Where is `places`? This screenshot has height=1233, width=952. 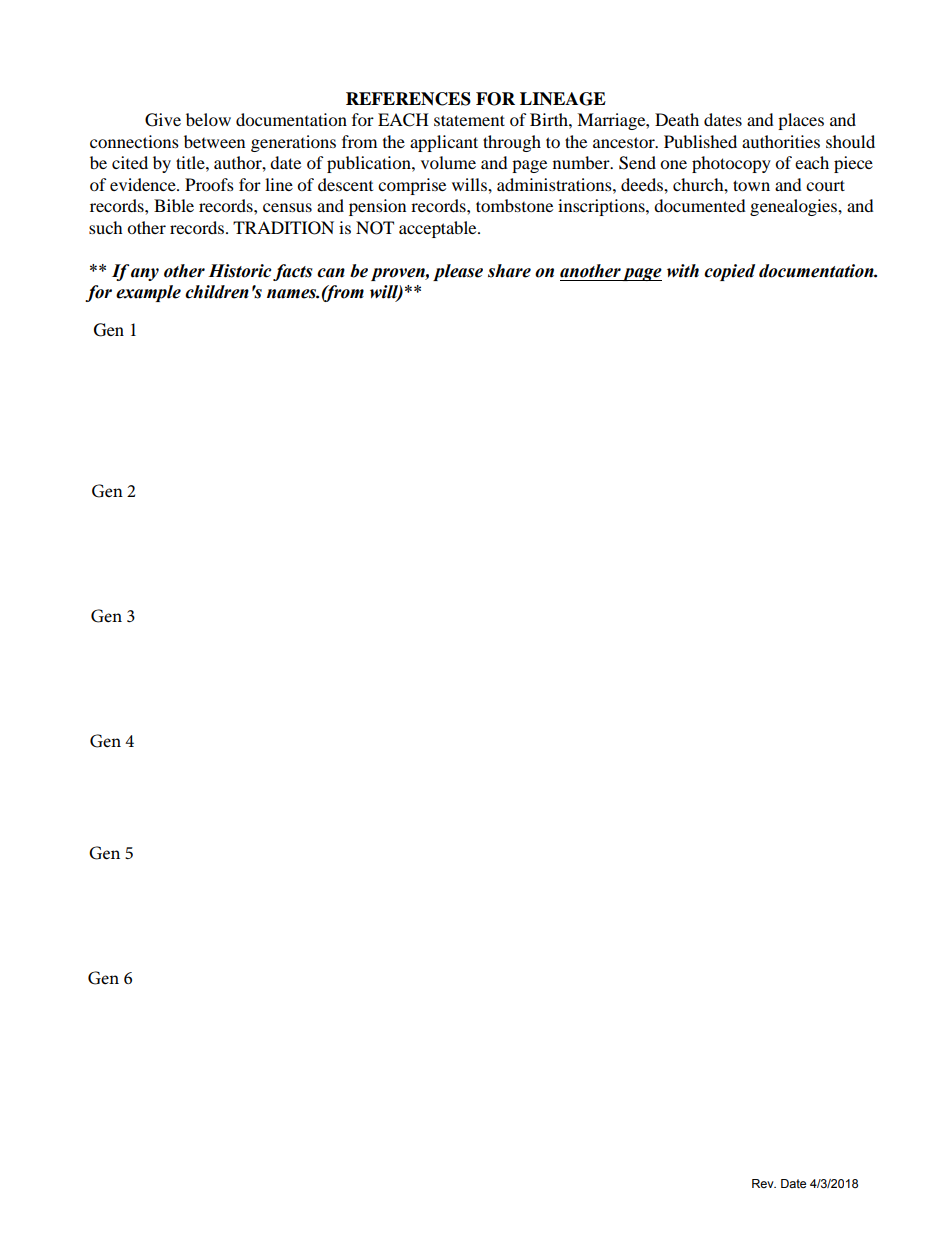
places is located at coordinates (801, 121).
